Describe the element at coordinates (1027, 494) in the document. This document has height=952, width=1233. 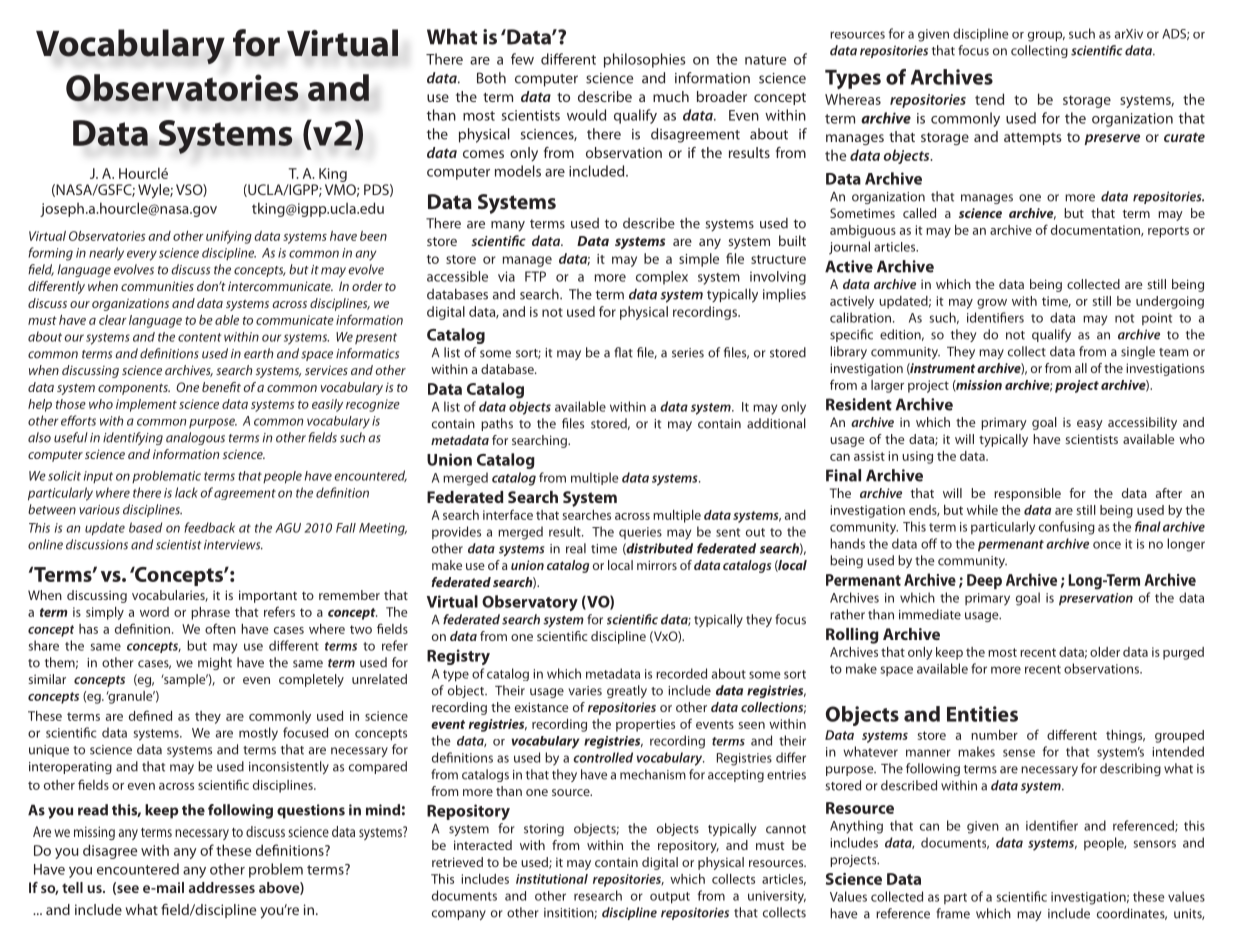
I see `responsible` at that location.
